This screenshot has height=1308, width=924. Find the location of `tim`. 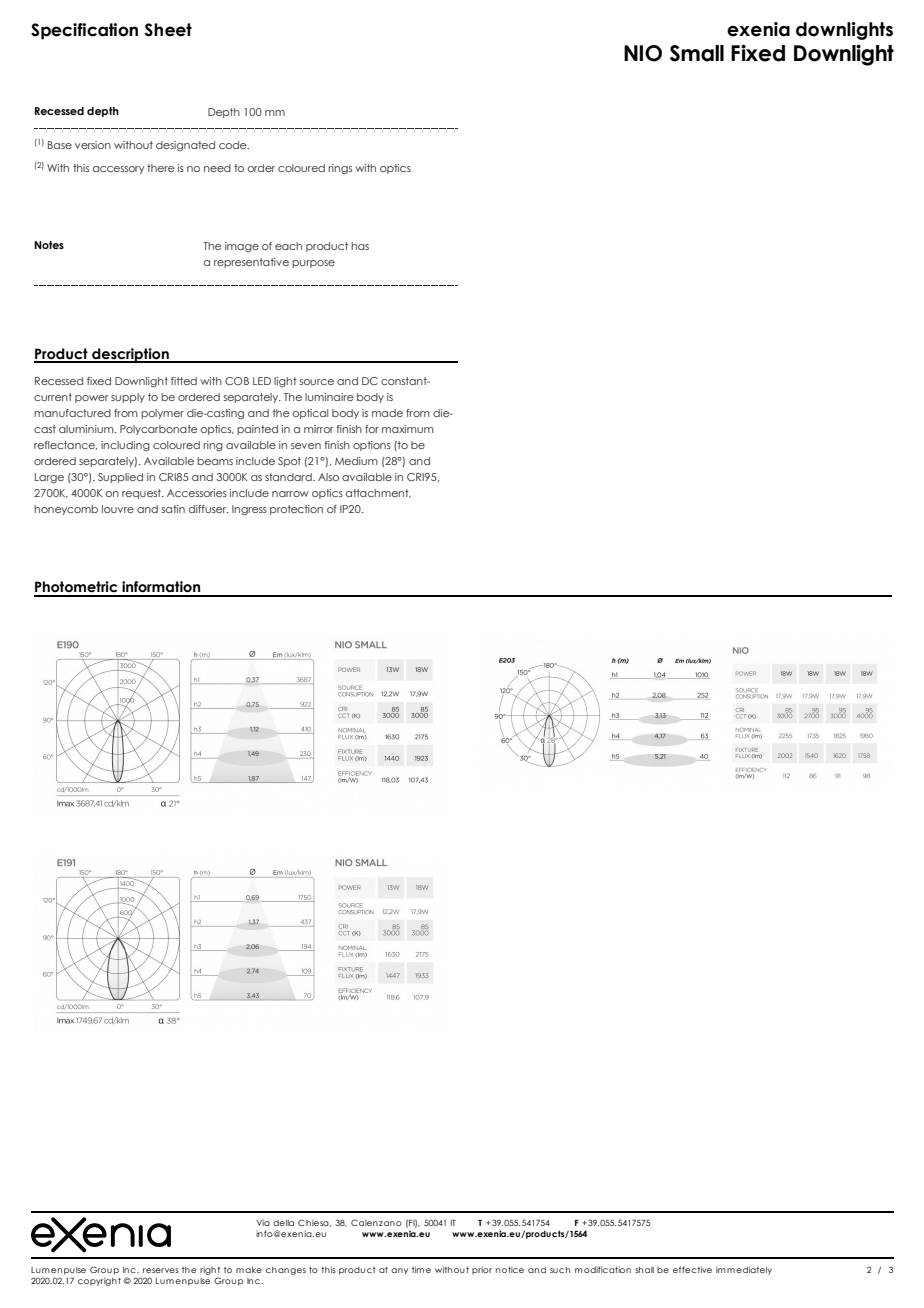

tim is located at coordinates (418, 1269).
